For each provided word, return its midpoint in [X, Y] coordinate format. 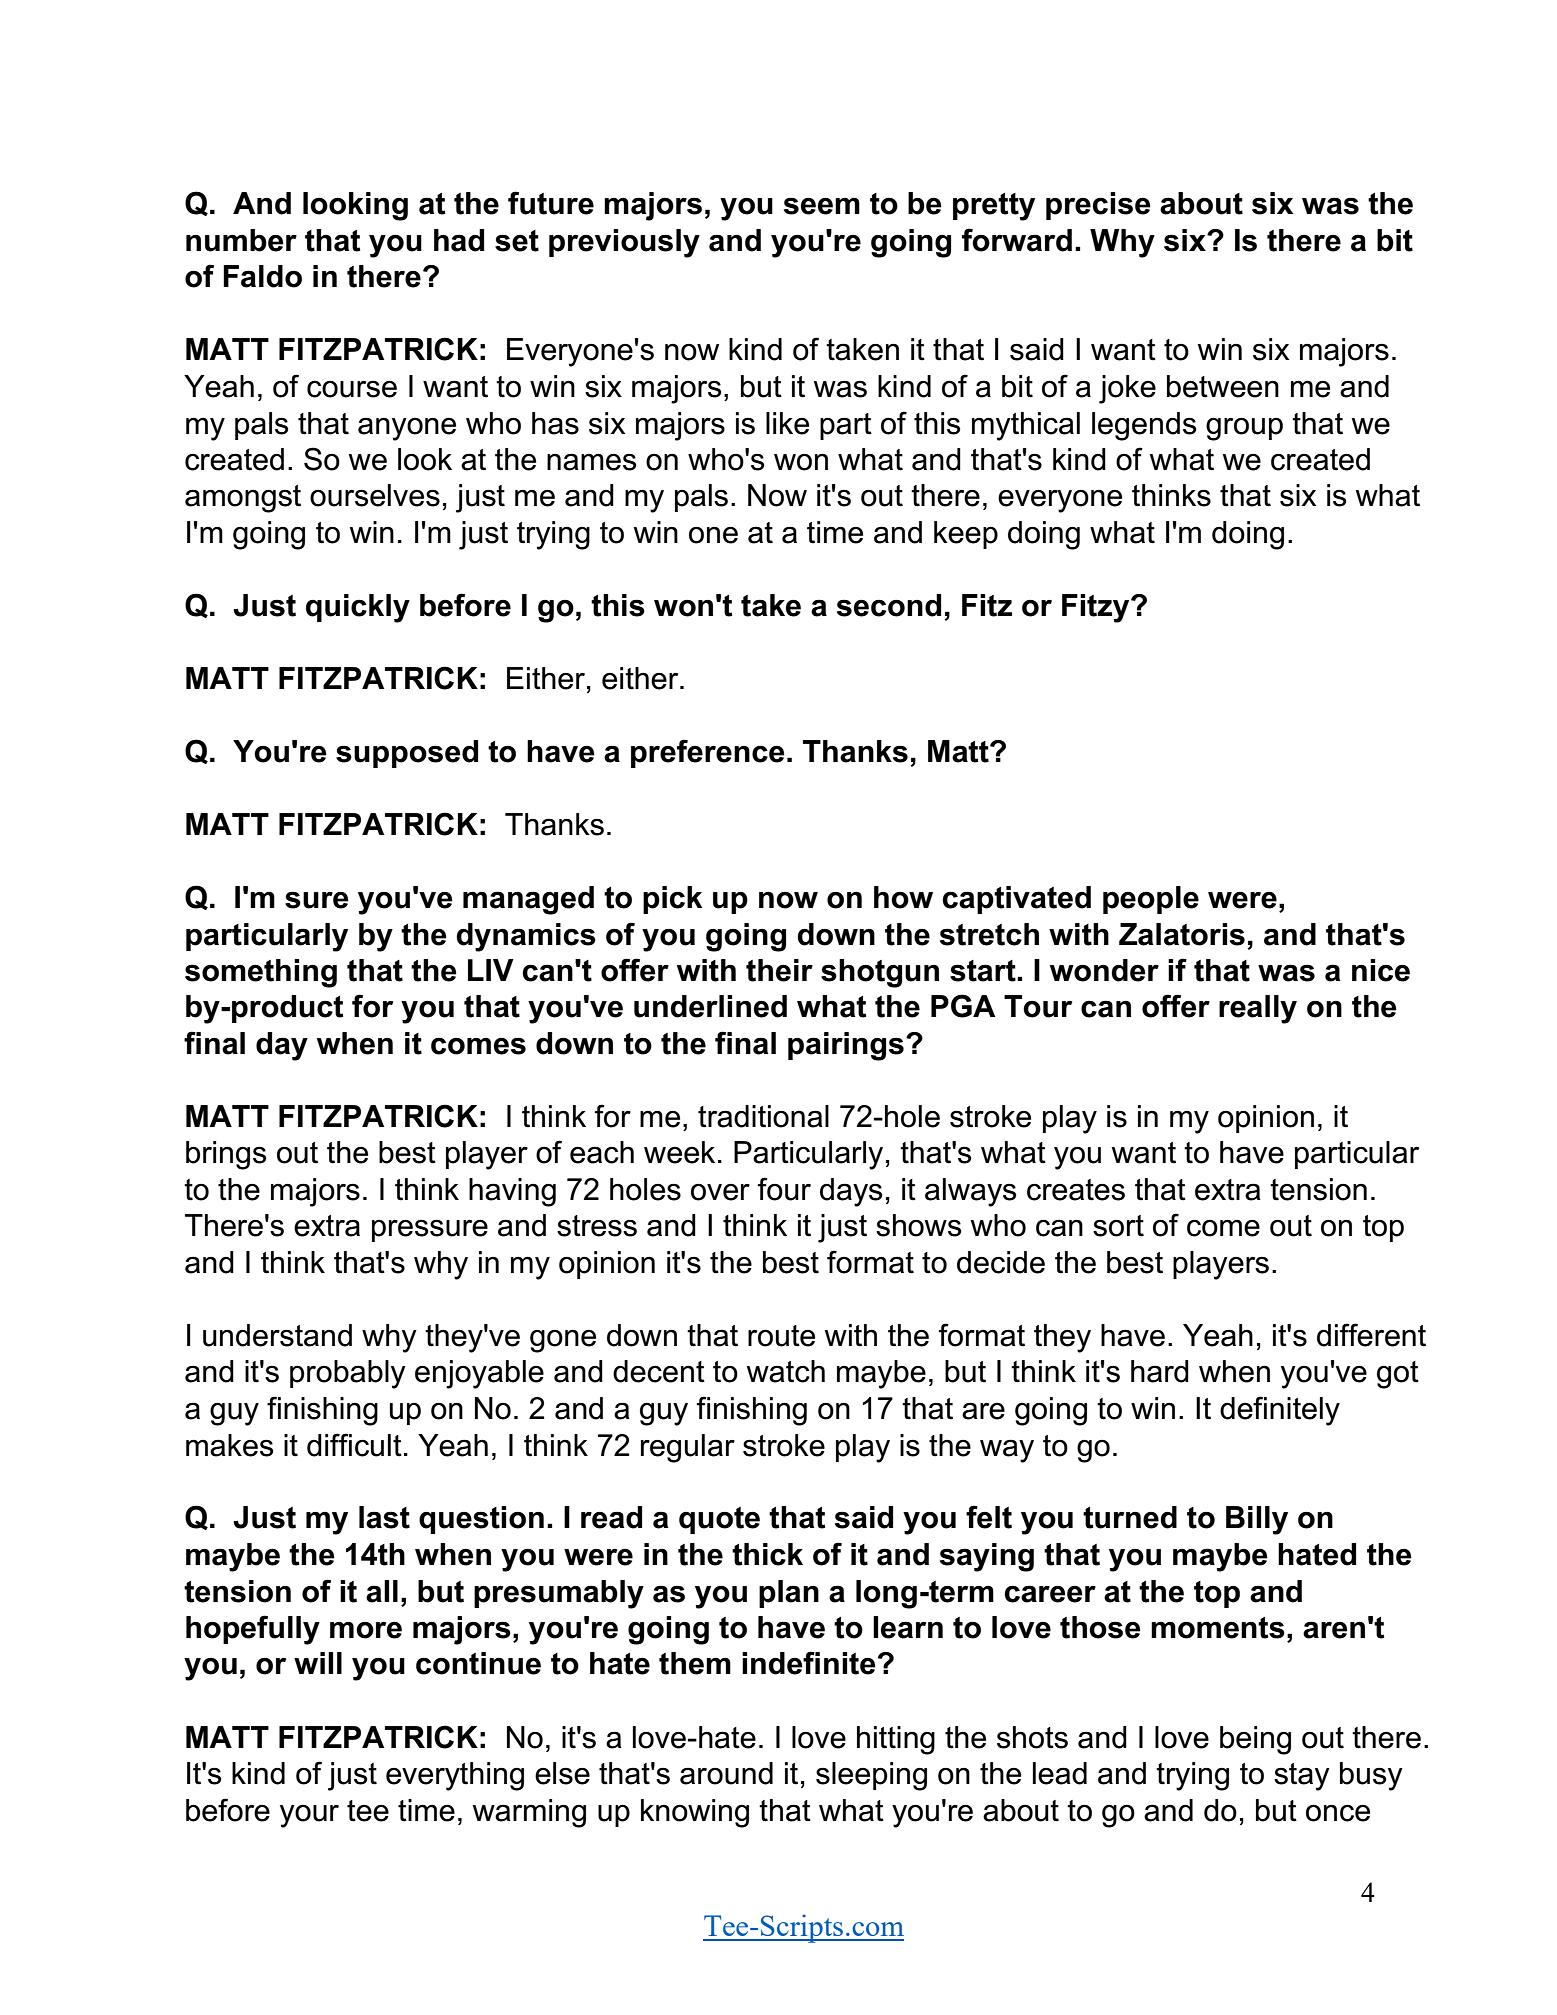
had [459, 240]
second [889, 605]
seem [822, 206]
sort [1118, 1226]
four [784, 1189]
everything [455, 1776]
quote [719, 1520]
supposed [407, 754]
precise [1098, 206]
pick [673, 900]
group [1244, 429]
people [1151, 900]
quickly [358, 608]
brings [226, 1155]
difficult [354, 1445]
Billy [1257, 1520]
